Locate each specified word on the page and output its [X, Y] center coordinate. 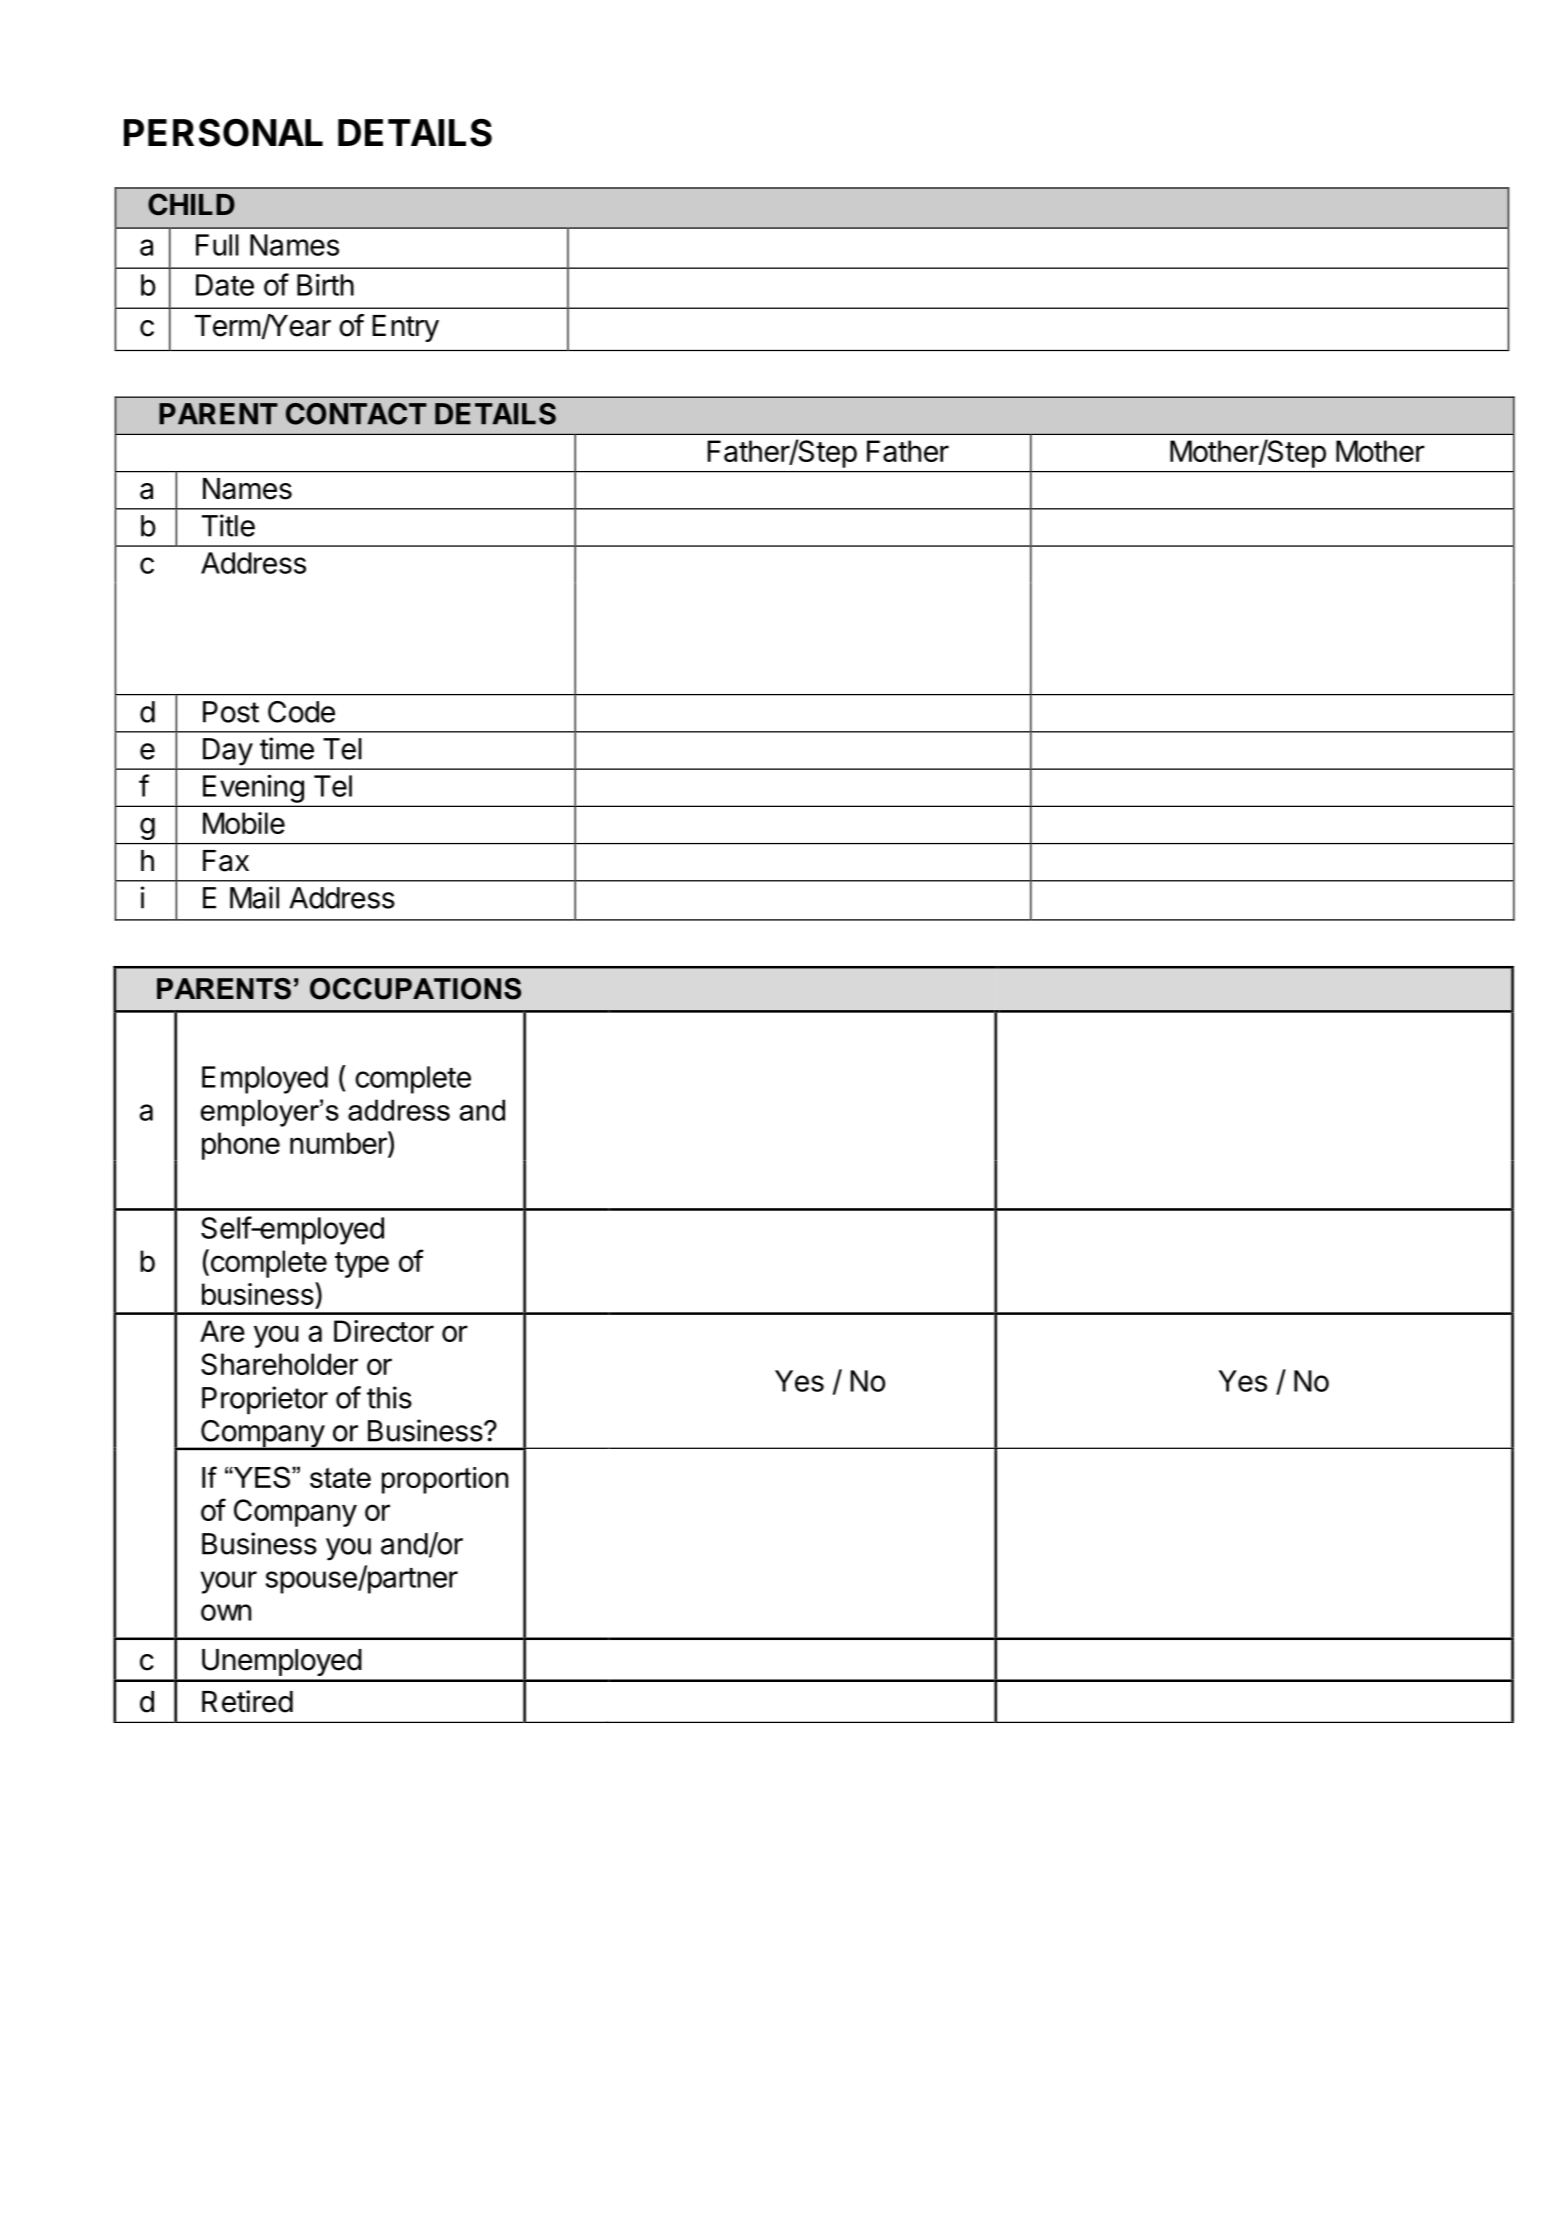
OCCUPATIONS [415, 989]
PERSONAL [223, 132]
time [287, 748]
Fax [226, 861]
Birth [325, 285]
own [226, 1612]
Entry [405, 328]
